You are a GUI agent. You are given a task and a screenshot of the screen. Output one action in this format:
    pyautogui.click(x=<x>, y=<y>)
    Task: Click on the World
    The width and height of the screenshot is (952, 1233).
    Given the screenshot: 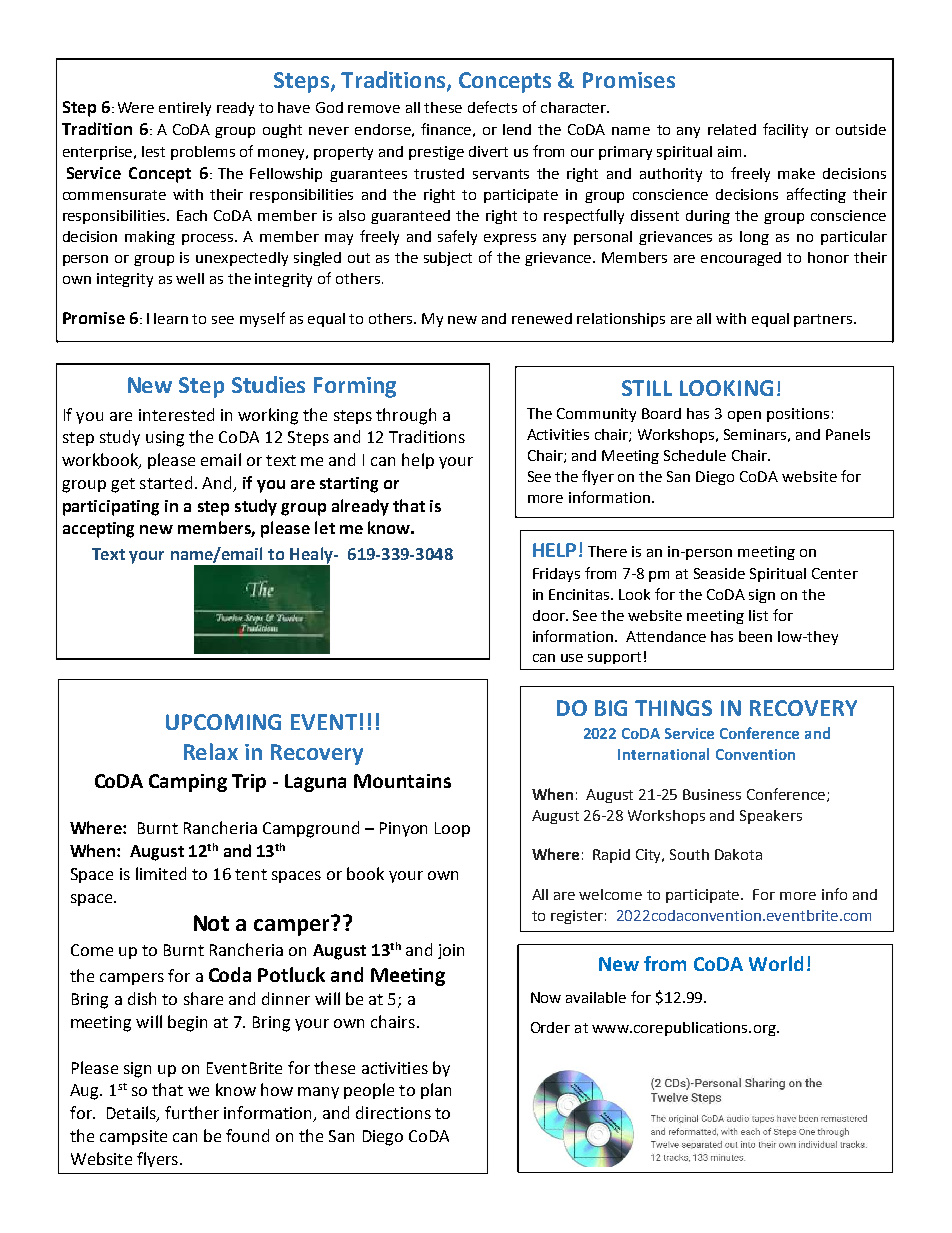 What is the action you would take?
    pyautogui.click(x=776, y=963)
